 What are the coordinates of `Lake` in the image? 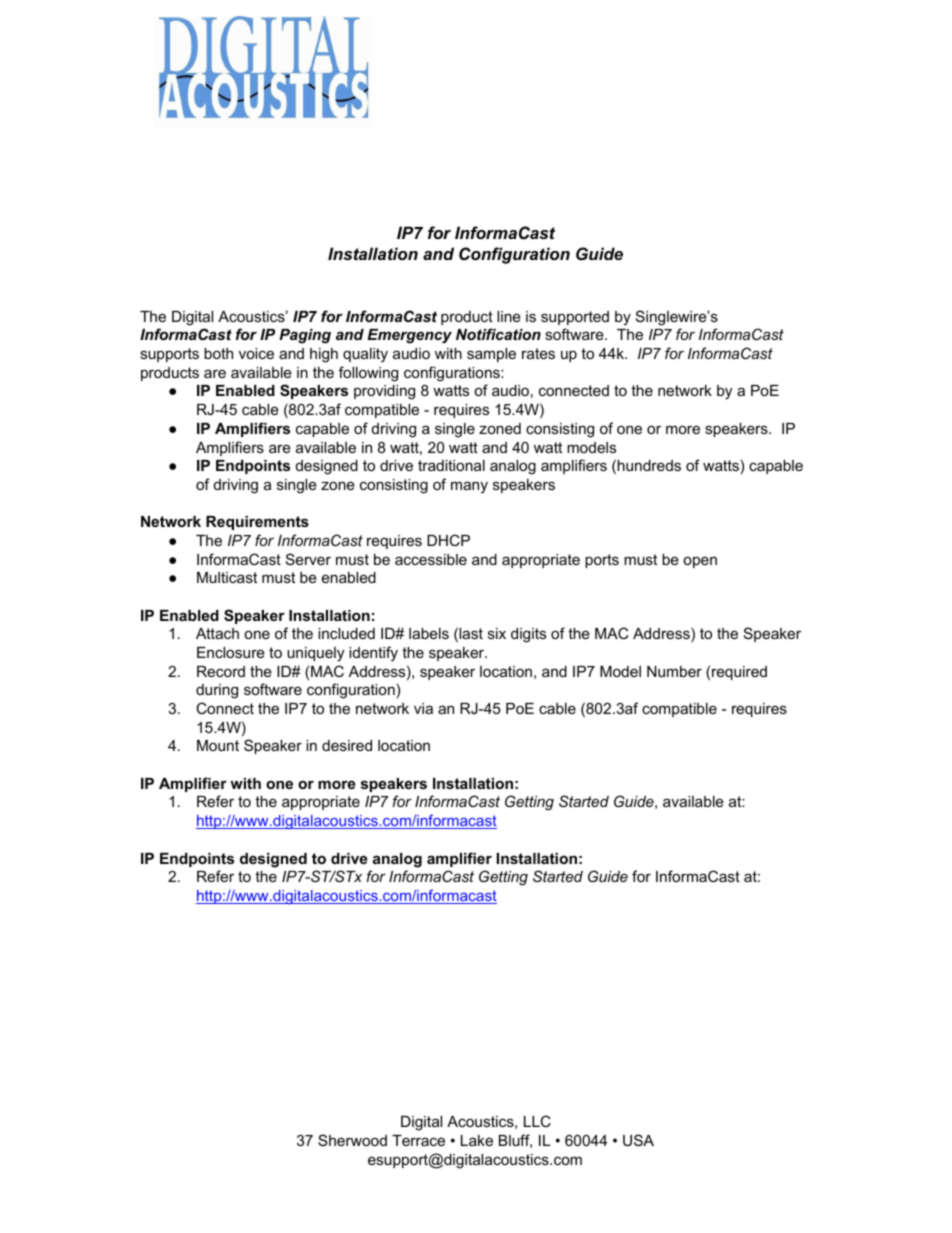 It's located at (477, 1140).
